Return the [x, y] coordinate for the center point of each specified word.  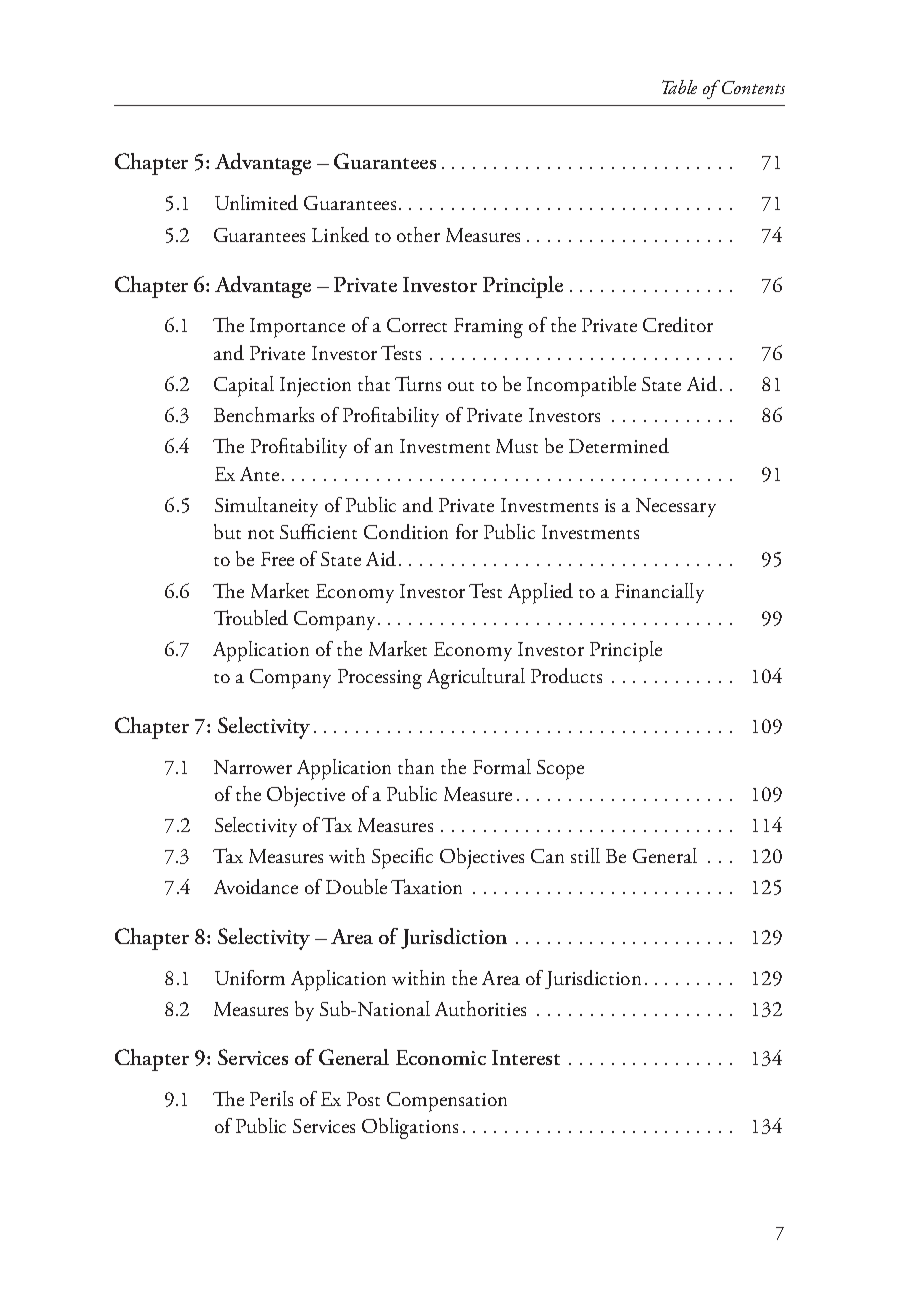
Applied [540, 593]
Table [679, 87]
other [418, 234]
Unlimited [256, 202]
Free [277, 559]
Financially [659, 593]
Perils [271, 1098]
